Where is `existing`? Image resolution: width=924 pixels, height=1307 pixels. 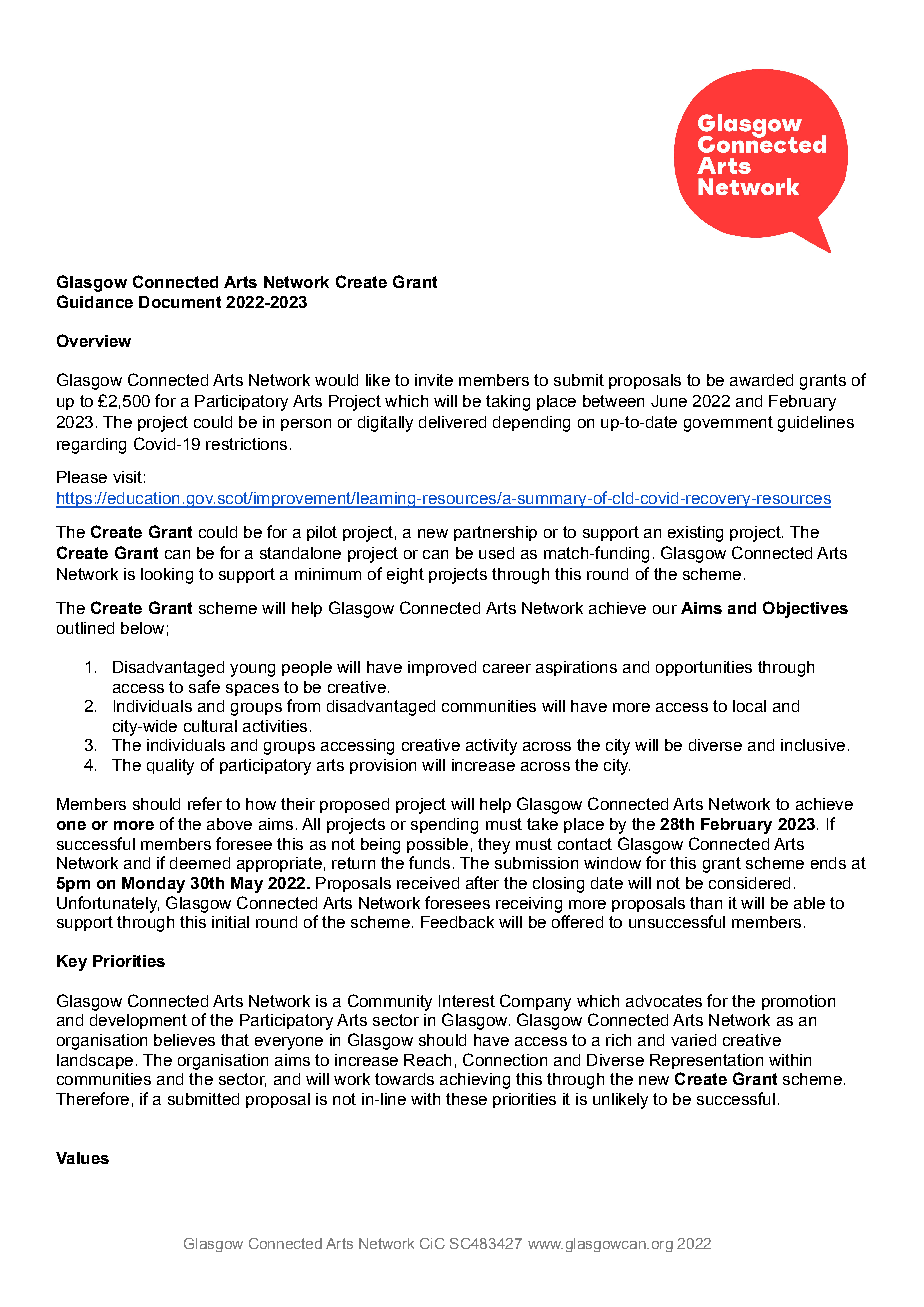
existing is located at coordinates (695, 534).
